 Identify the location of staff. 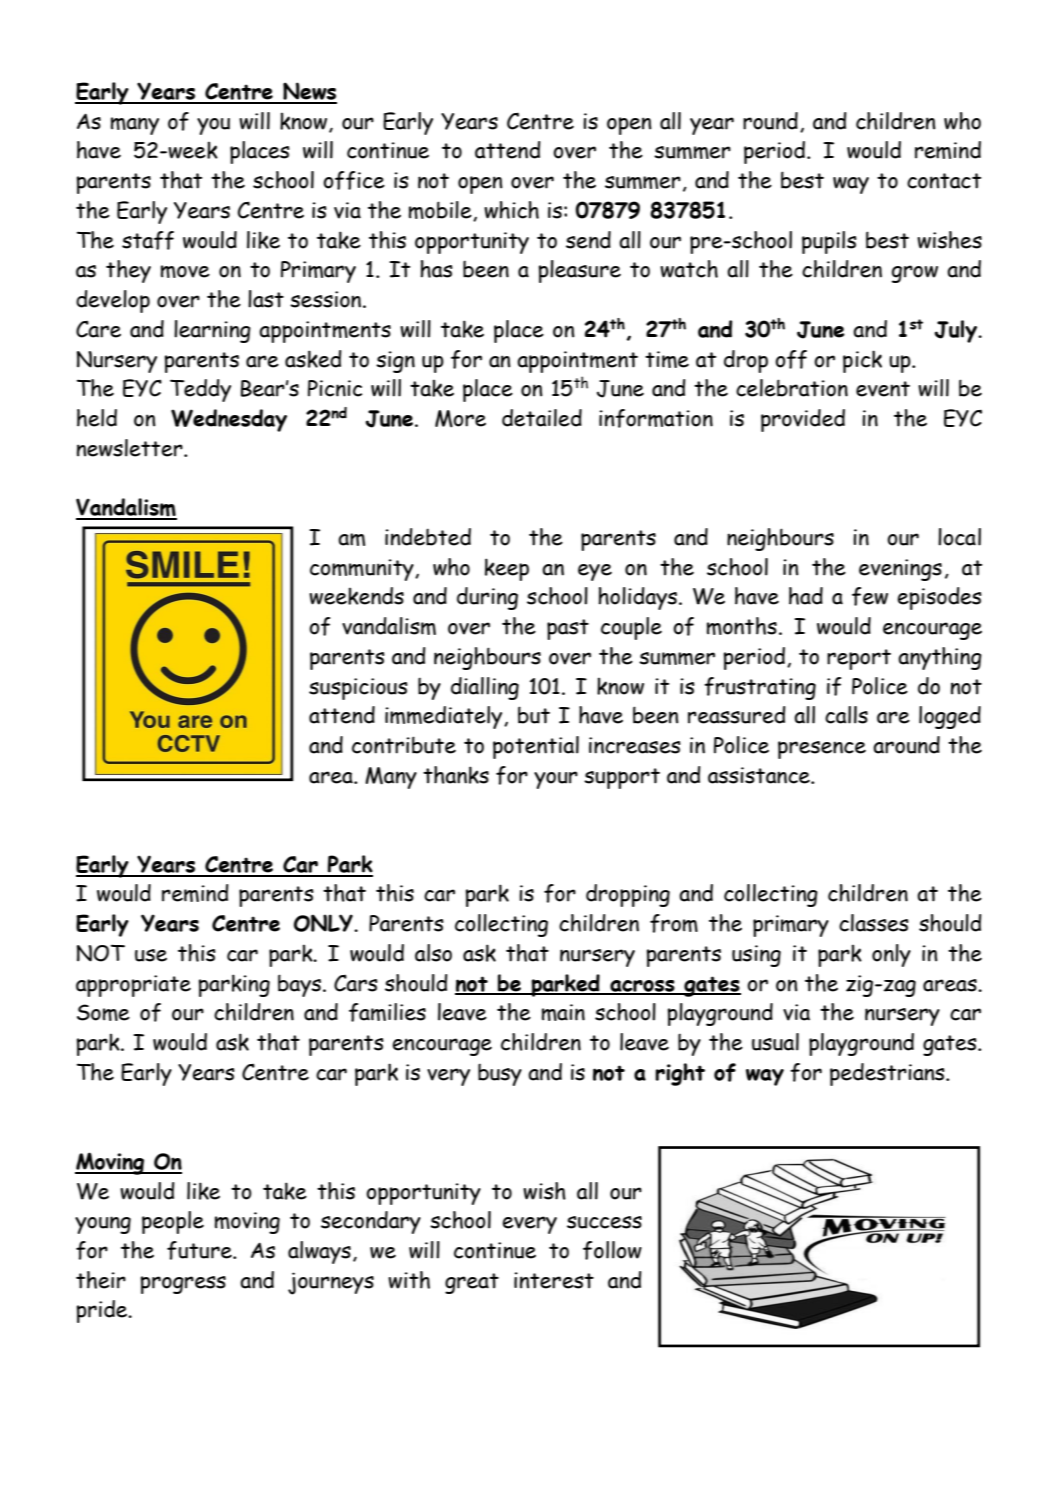
(148, 240).
